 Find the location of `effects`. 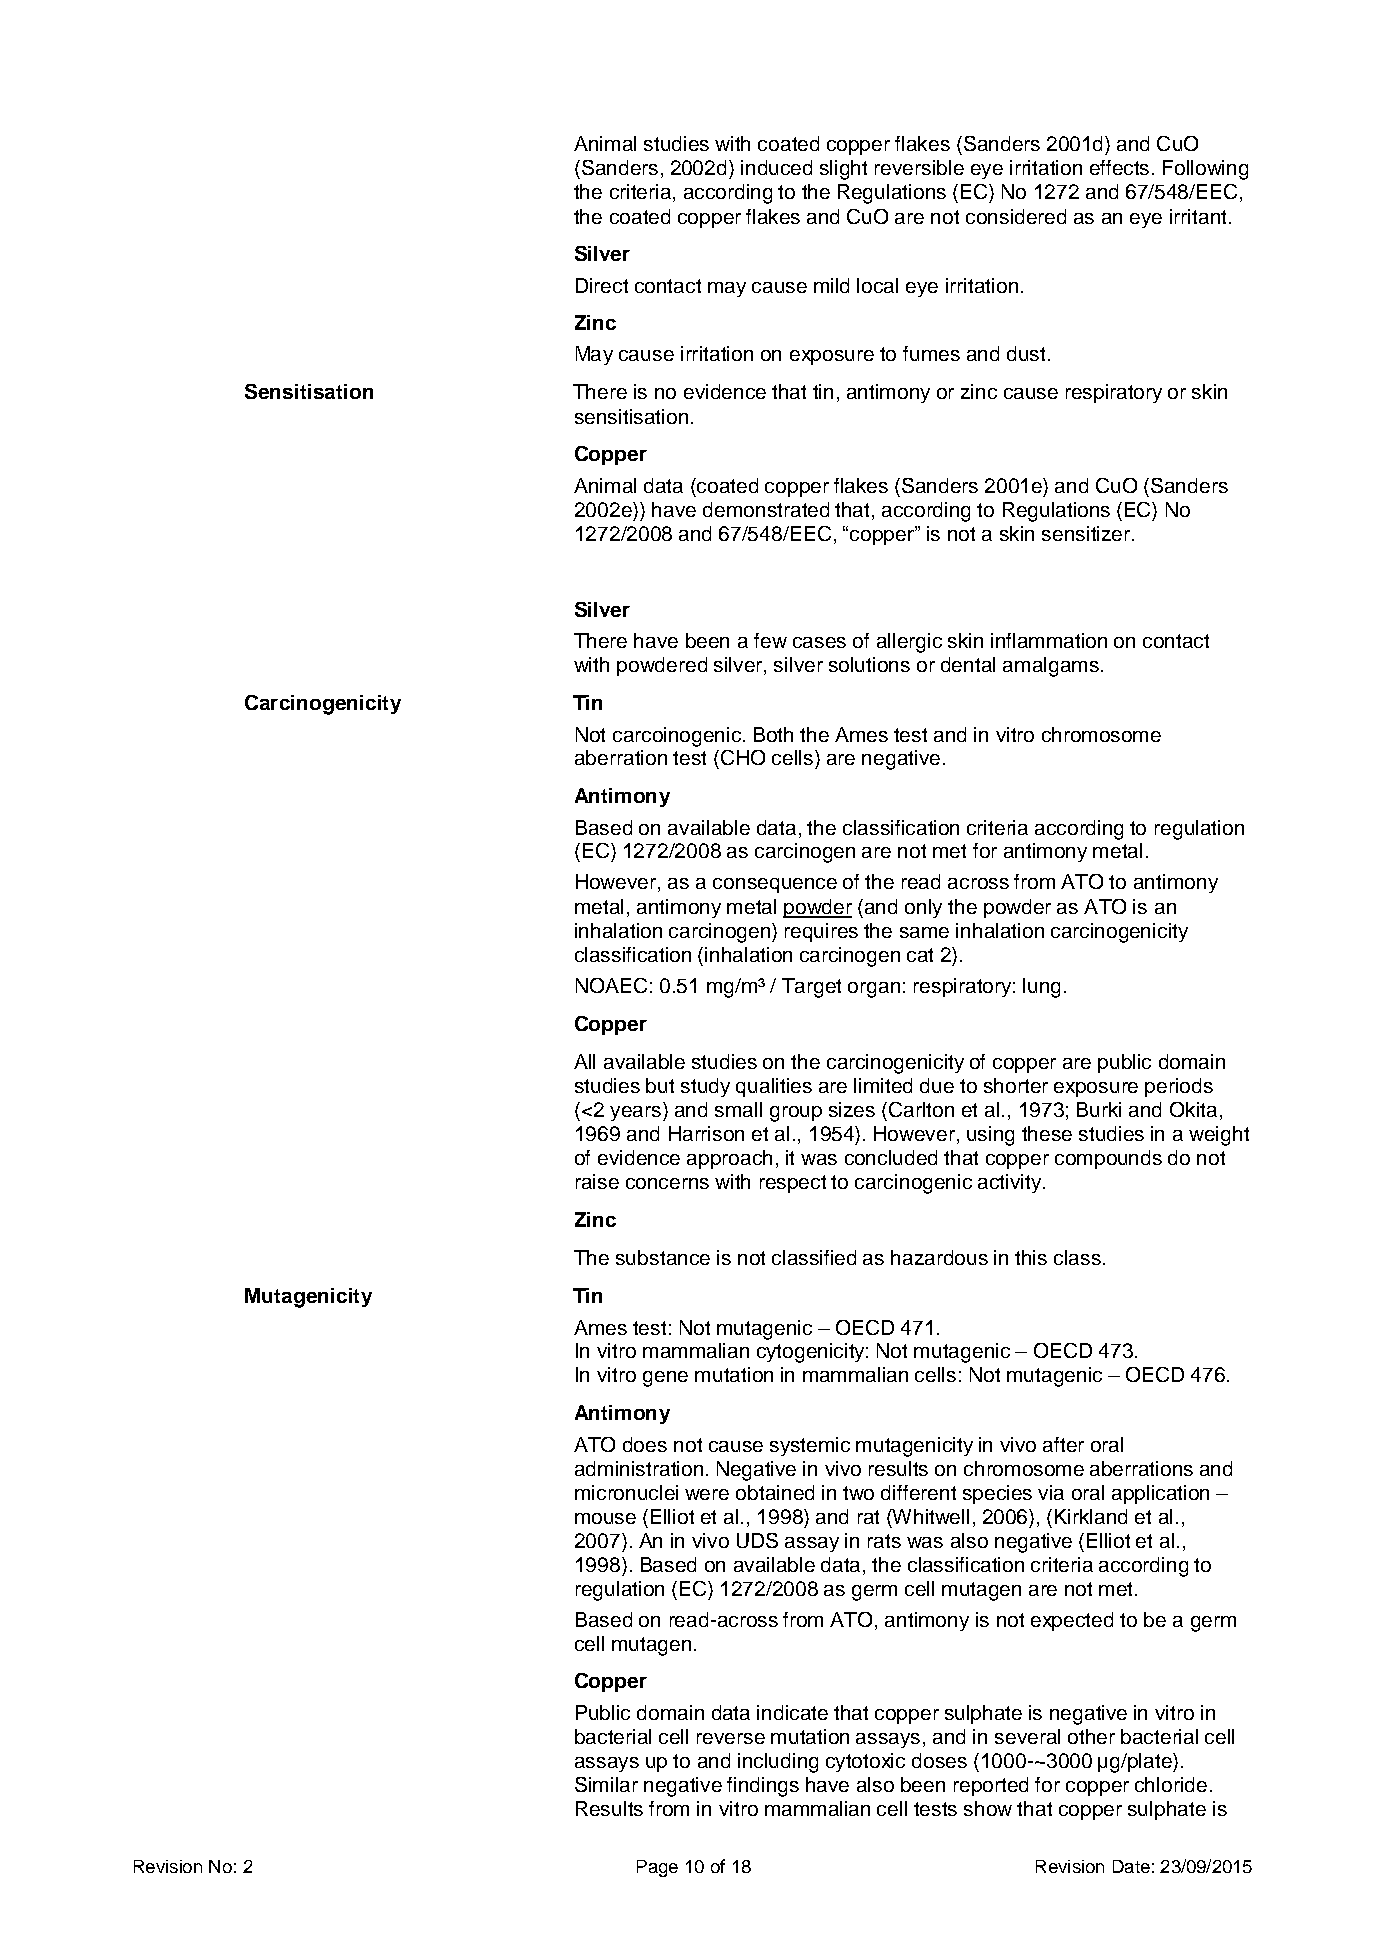

effects is located at coordinates (1119, 167).
